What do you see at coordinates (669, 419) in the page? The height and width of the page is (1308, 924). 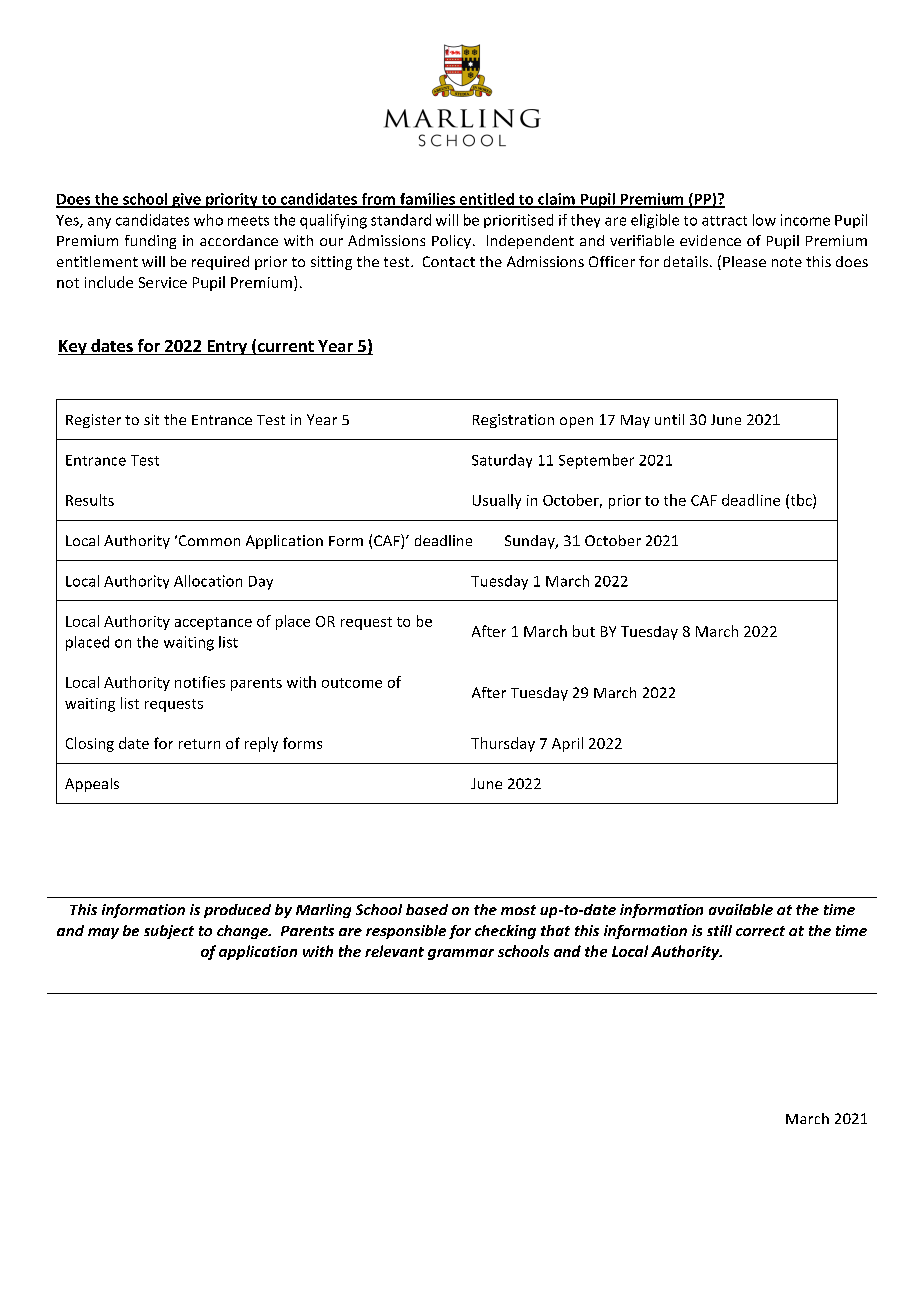 I see `until` at bounding box center [669, 419].
